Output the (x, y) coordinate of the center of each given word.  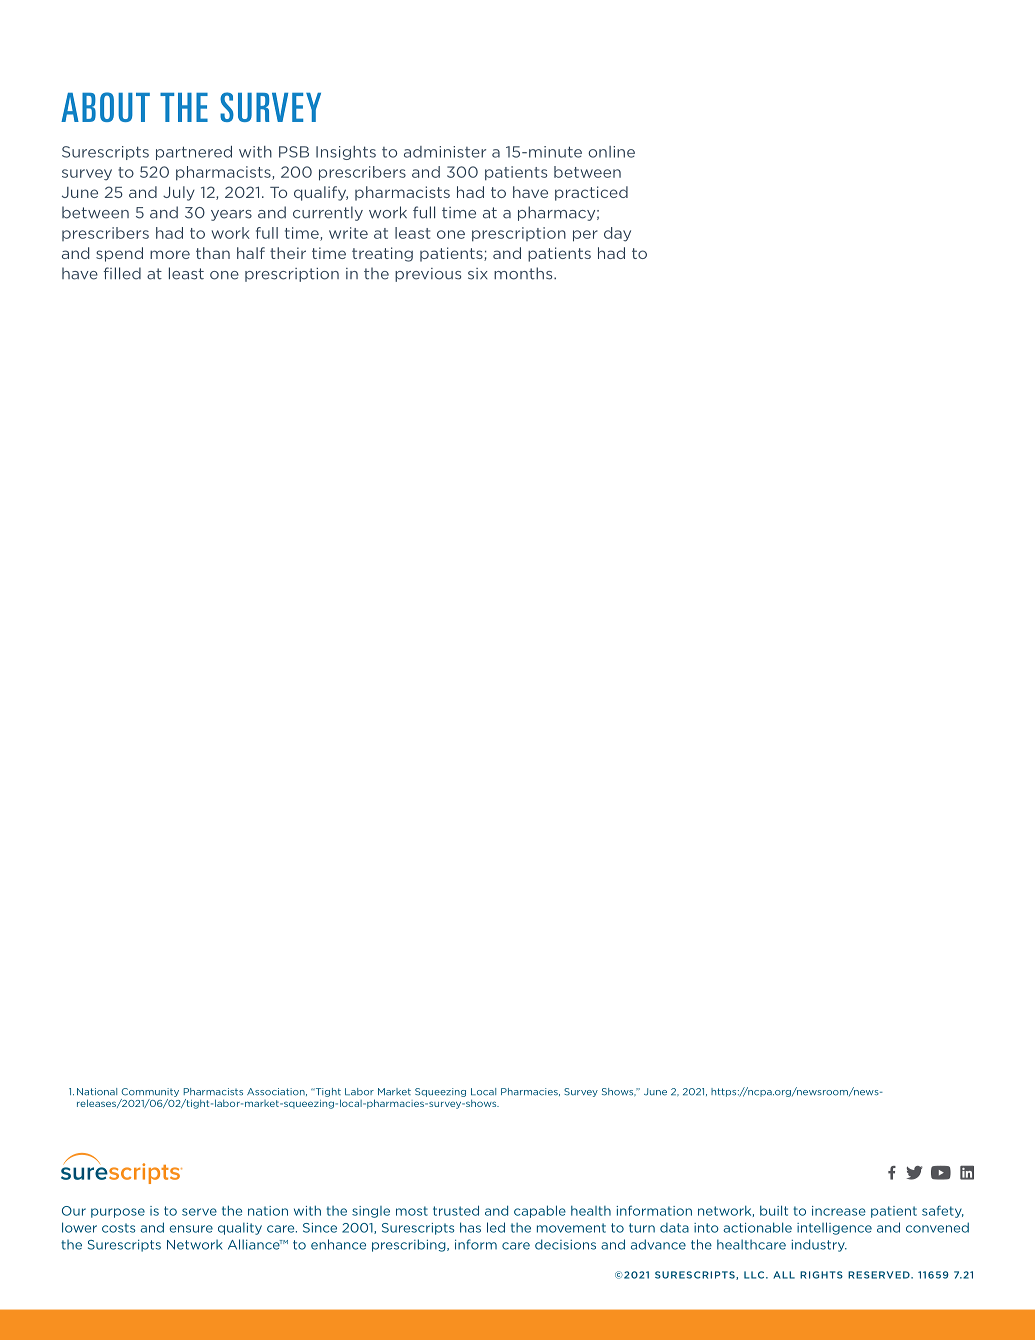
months (524, 273)
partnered (194, 153)
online (611, 152)
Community (150, 1092)
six (478, 274)
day (617, 234)
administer (445, 152)
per (585, 236)
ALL (784, 1275)
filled (122, 273)
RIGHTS (821, 1275)
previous (428, 275)
